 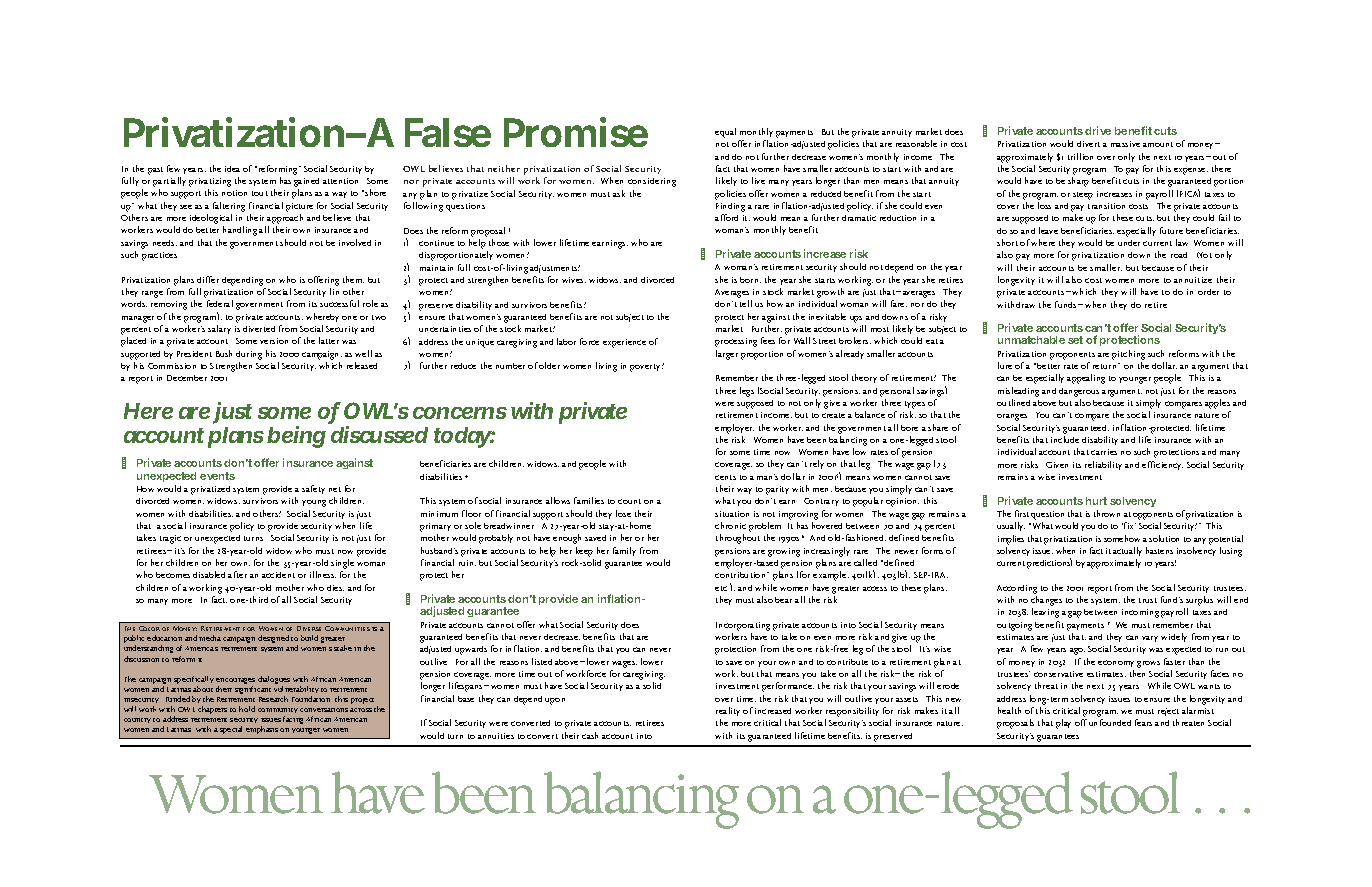 I want to click on idea, so click(x=232, y=169).
